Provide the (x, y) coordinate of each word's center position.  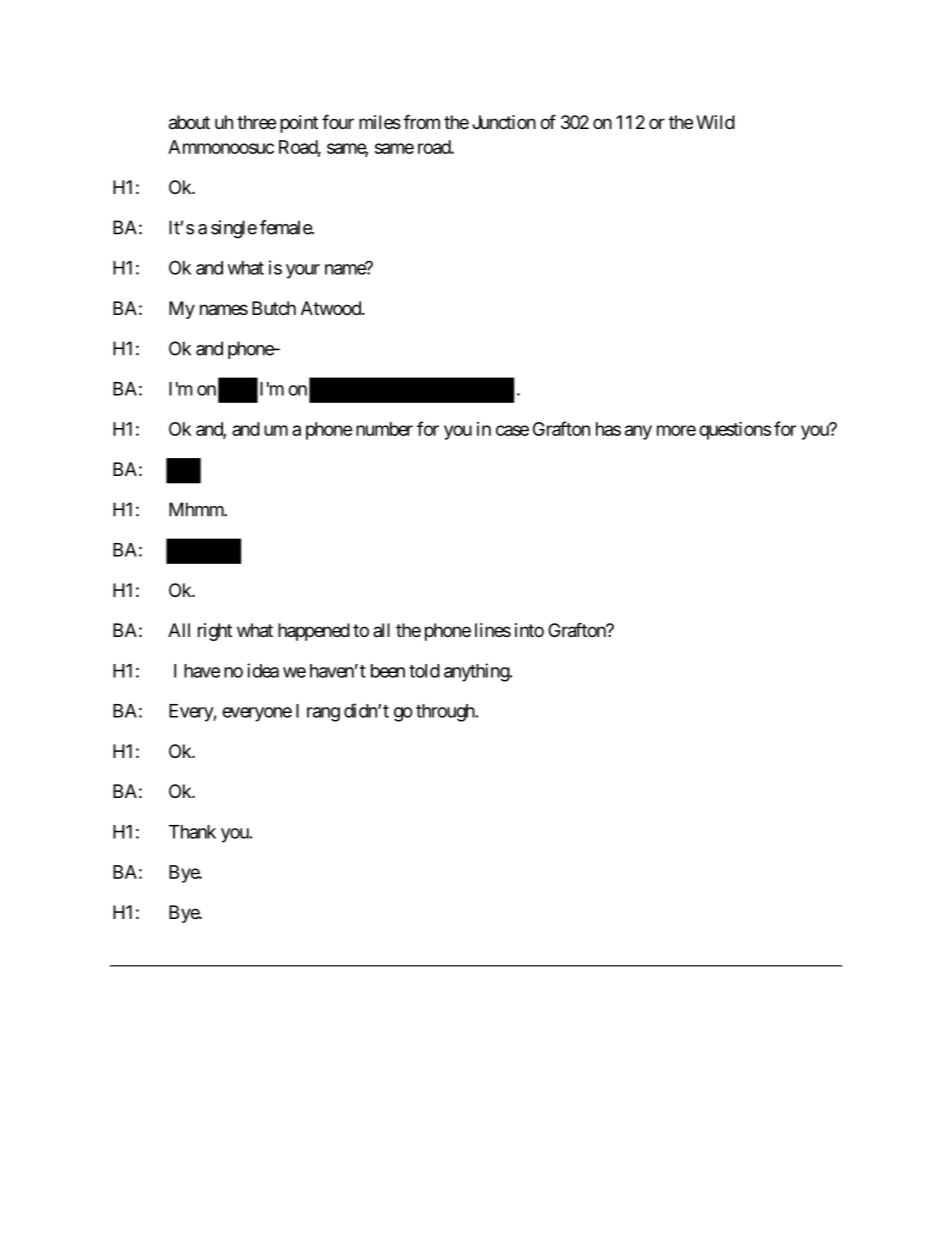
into (529, 630)
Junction (504, 122)
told (424, 671)
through (445, 713)
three (256, 122)
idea (263, 670)
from (421, 121)
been (388, 671)
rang (323, 714)
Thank (192, 832)
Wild (715, 122)
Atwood (332, 308)
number (384, 429)
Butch (274, 308)
